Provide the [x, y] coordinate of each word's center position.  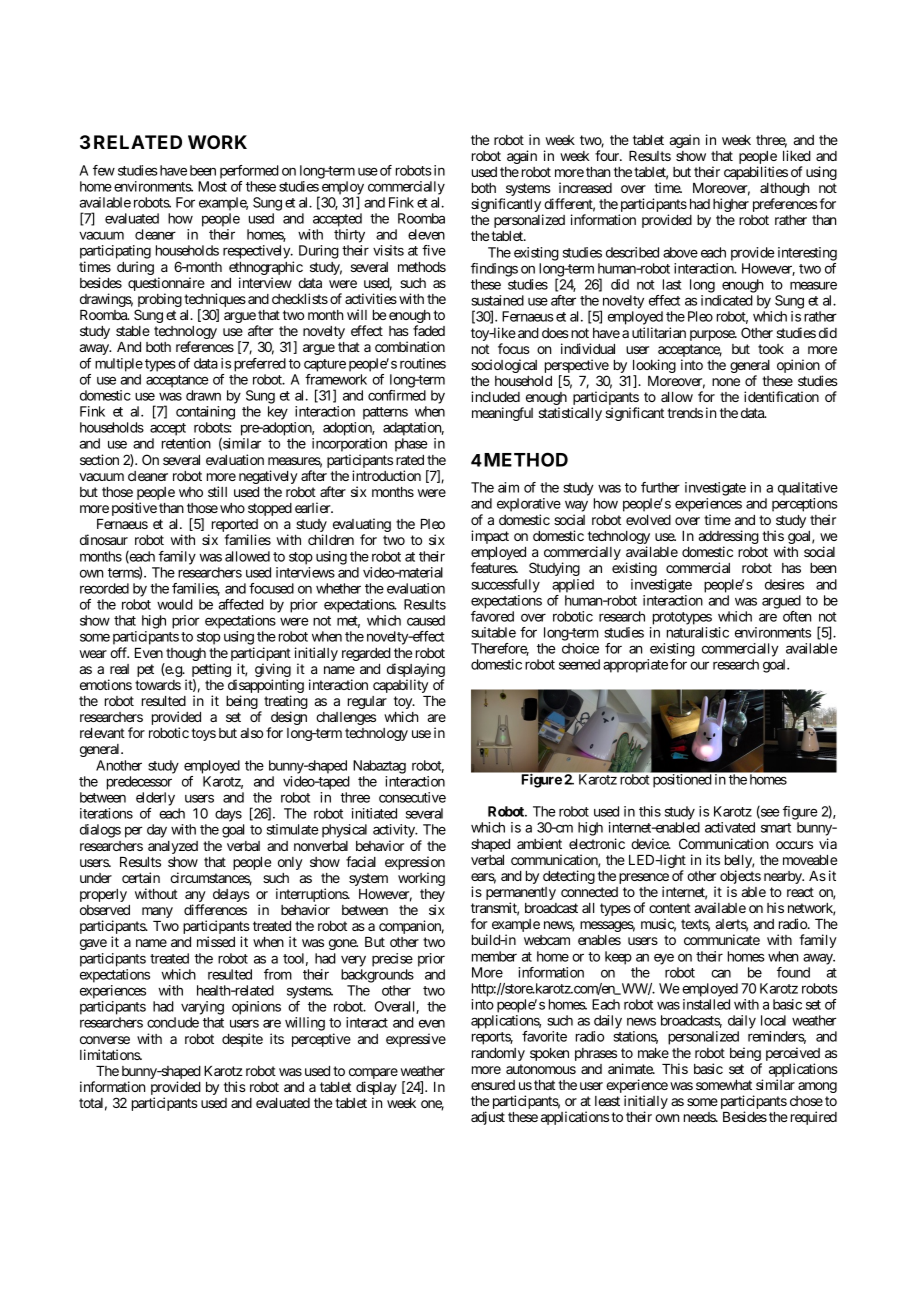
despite [242, 1040]
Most [212, 186]
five [434, 250]
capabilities [756, 173]
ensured [493, 1085]
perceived [793, 1054]
